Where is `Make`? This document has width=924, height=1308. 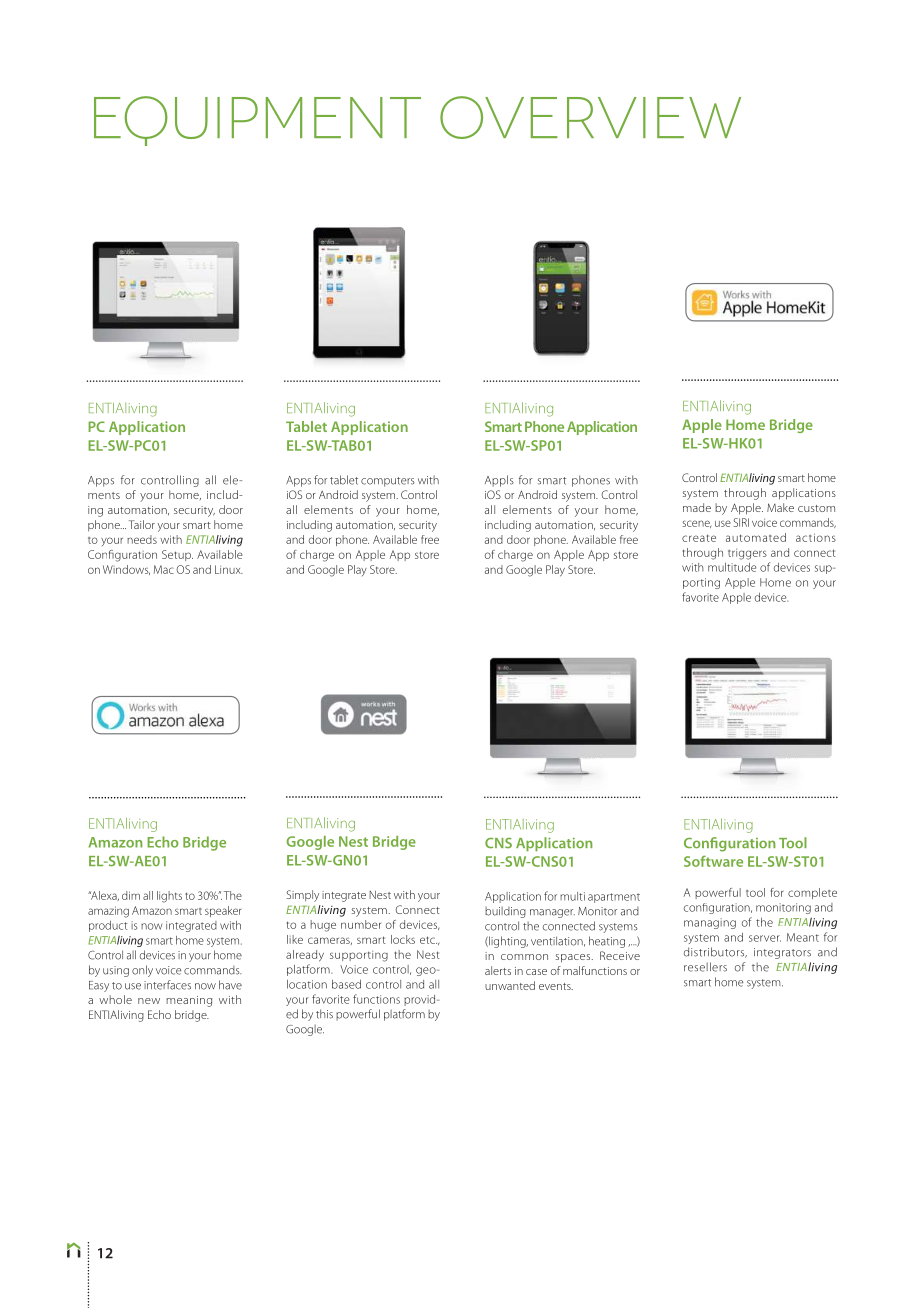
Make is located at coordinates (780, 507).
